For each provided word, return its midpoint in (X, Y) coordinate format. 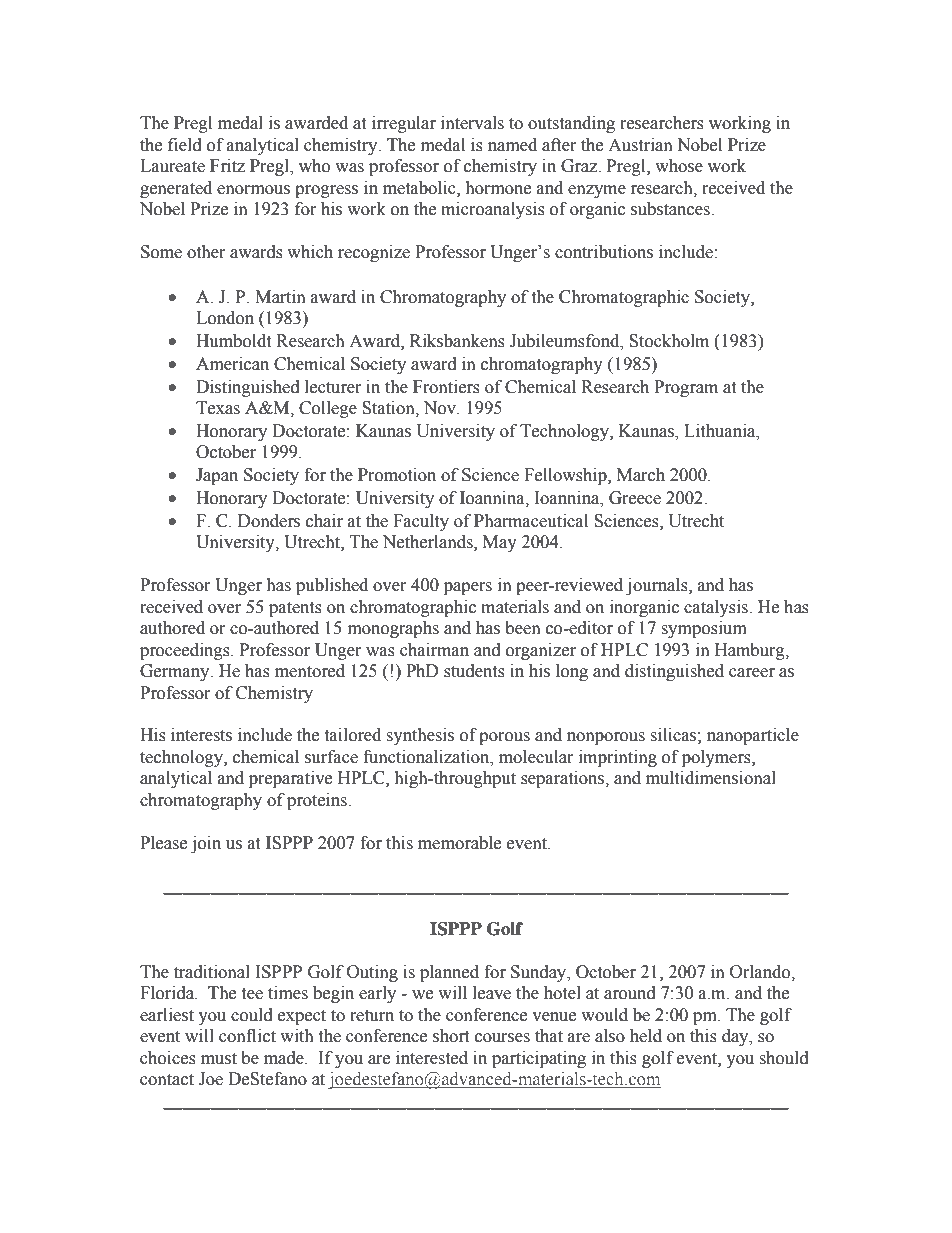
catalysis (717, 608)
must (219, 1059)
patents (295, 609)
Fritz (227, 166)
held (646, 1036)
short (451, 1036)
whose (679, 166)
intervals (472, 123)
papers (468, 588)
